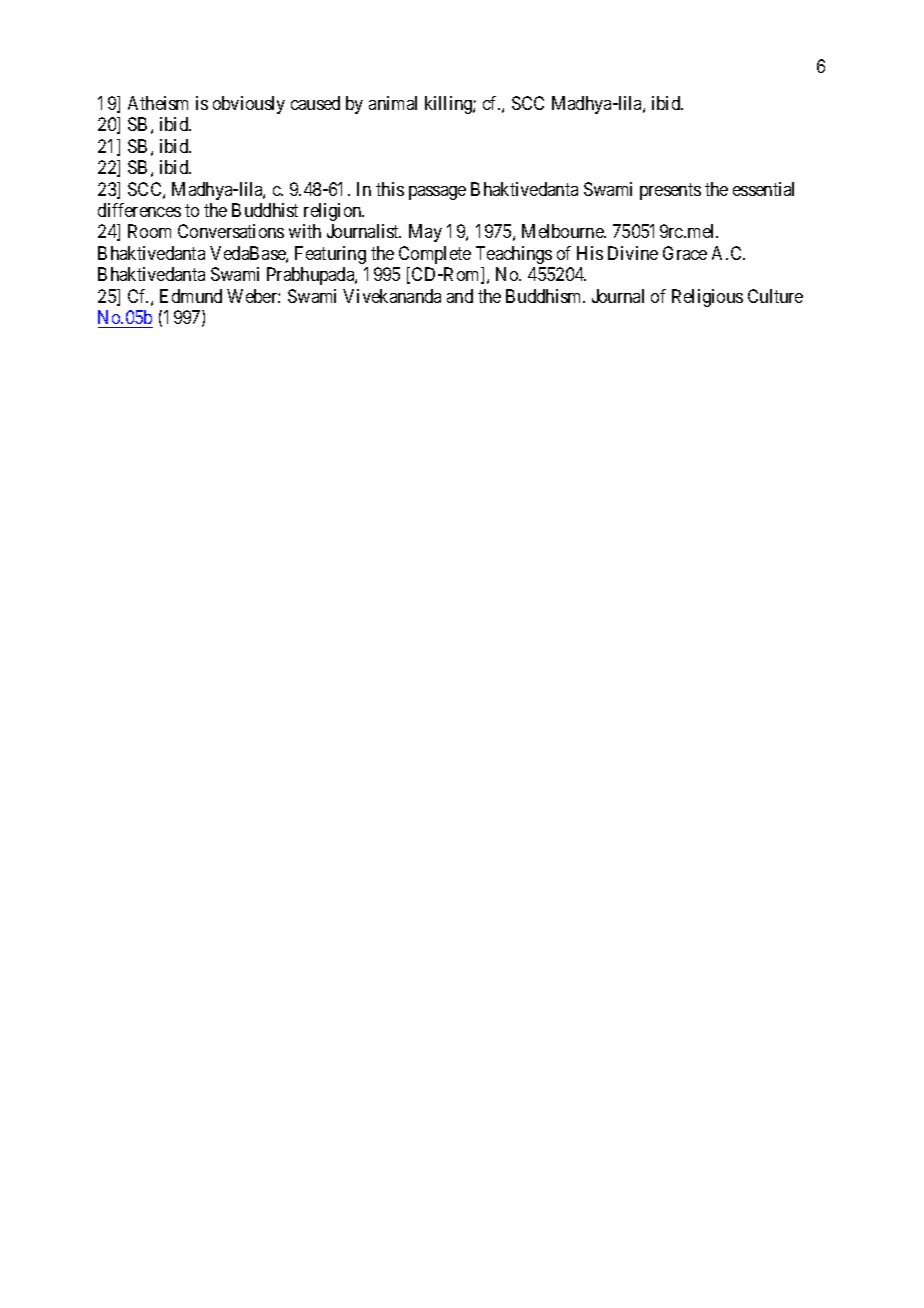 This screenshot has width=924, height=1308. I want to click on passage, so click(437, 193).
